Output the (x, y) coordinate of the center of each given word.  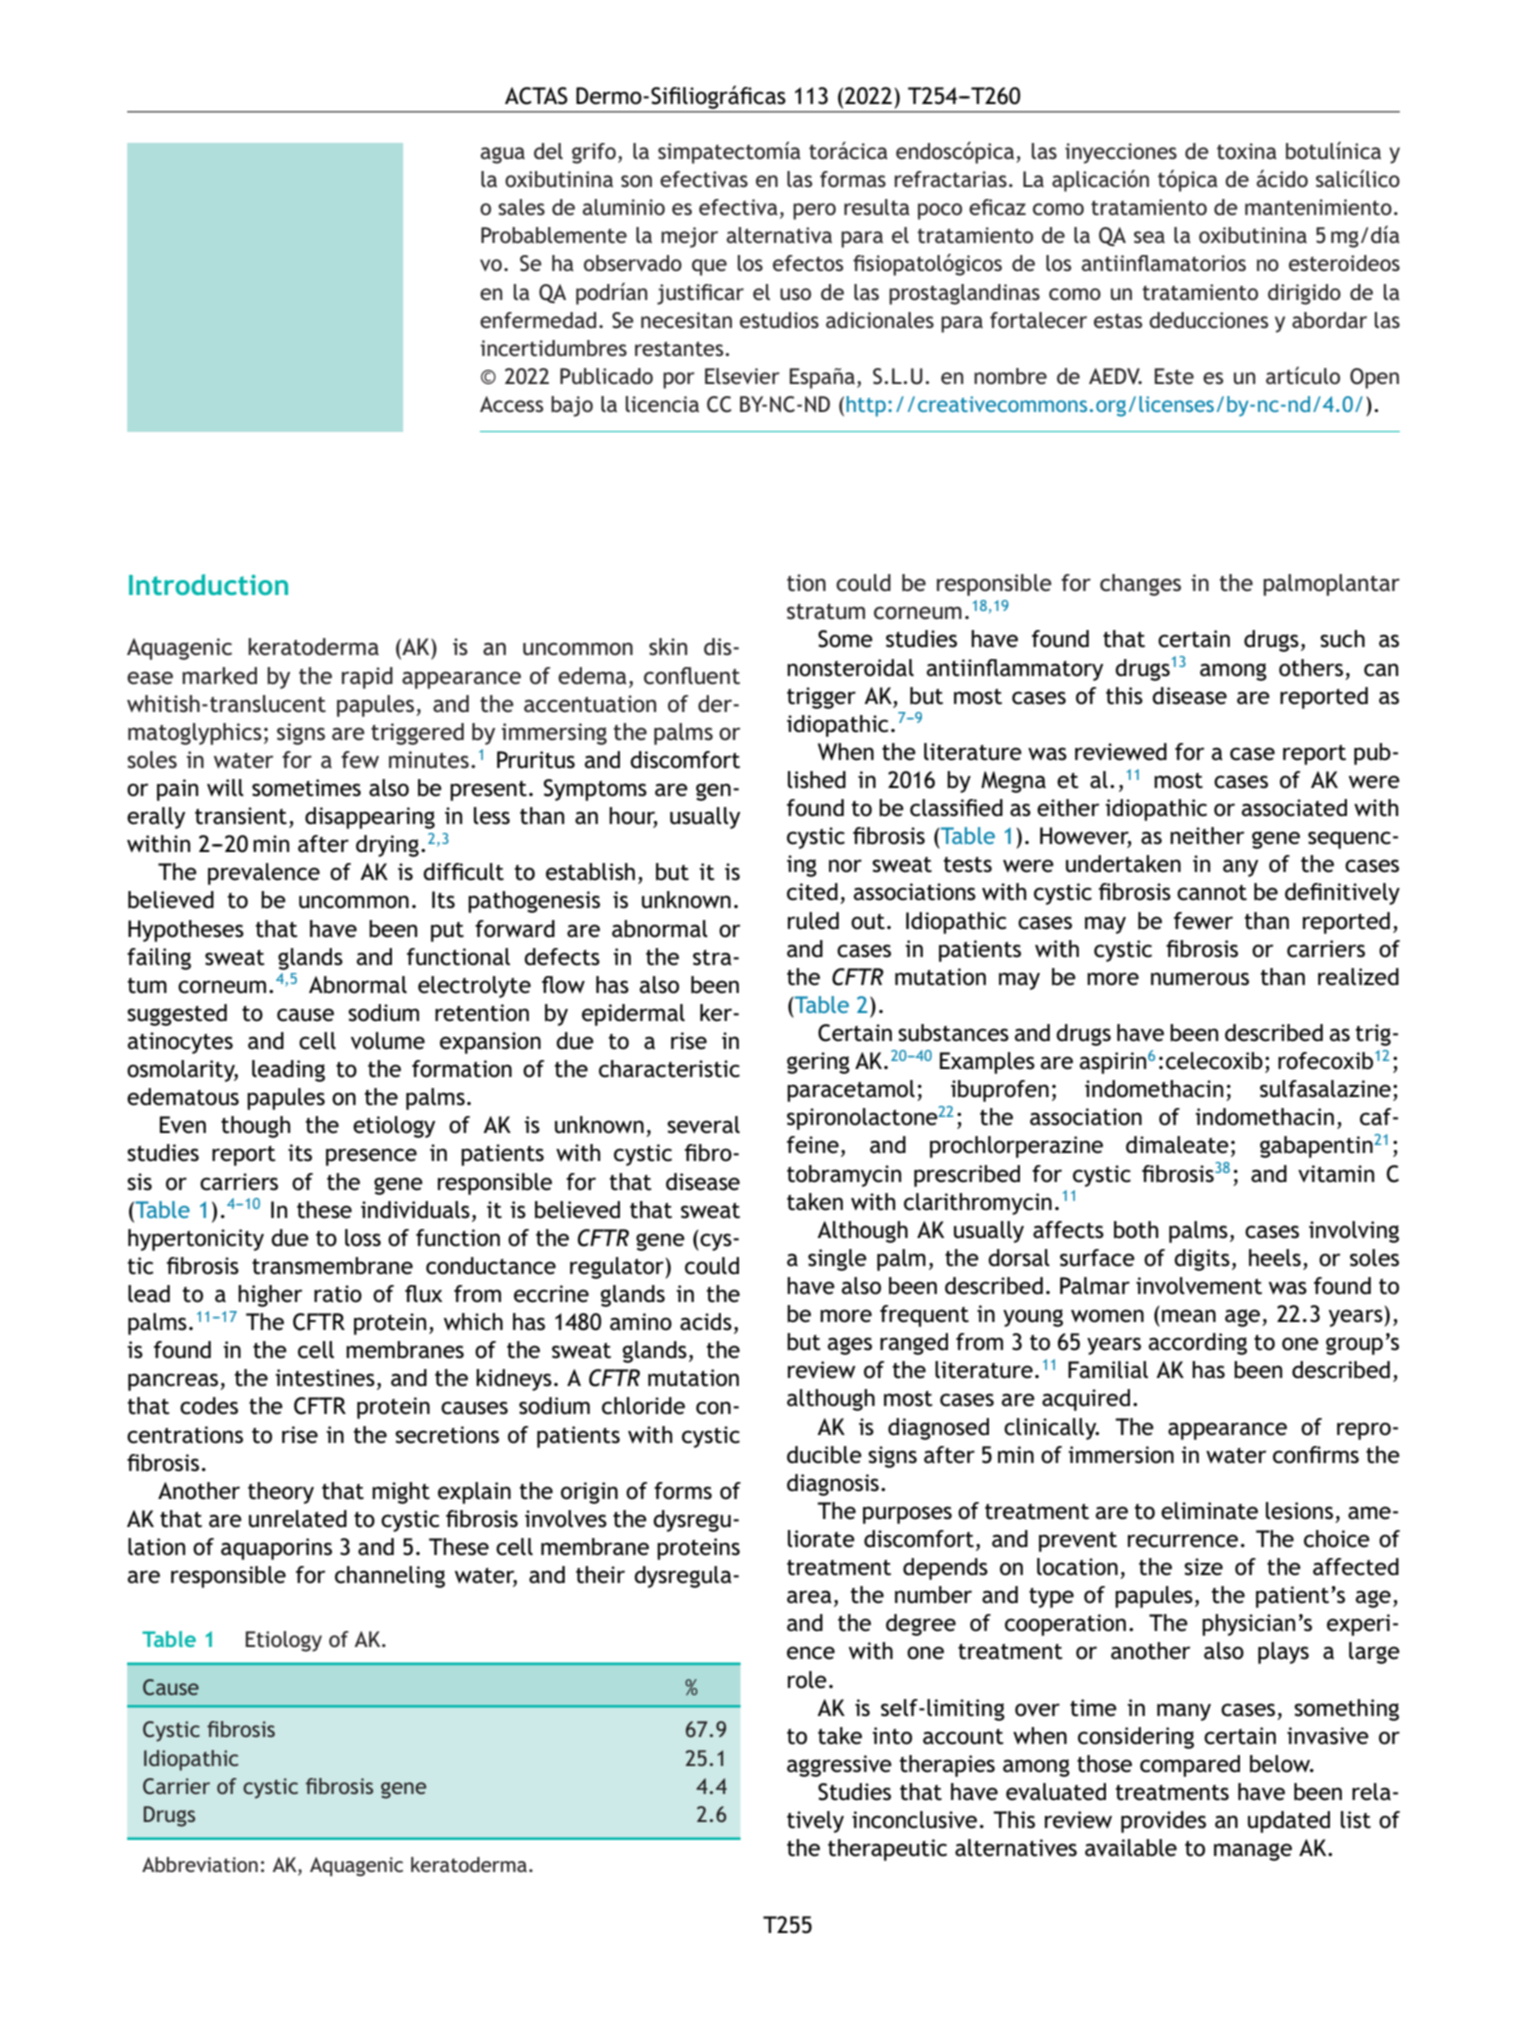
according (1198, 1344)
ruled (813, 921)
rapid (367, 678)
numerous (1200, 979)
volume (388, 1041)
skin (668, 647)
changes (1140, 585)
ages (850, 1346)
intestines (325, 1378)
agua (502, 155)
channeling (390, 1577)
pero (814, 211)
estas (1118, 321)
